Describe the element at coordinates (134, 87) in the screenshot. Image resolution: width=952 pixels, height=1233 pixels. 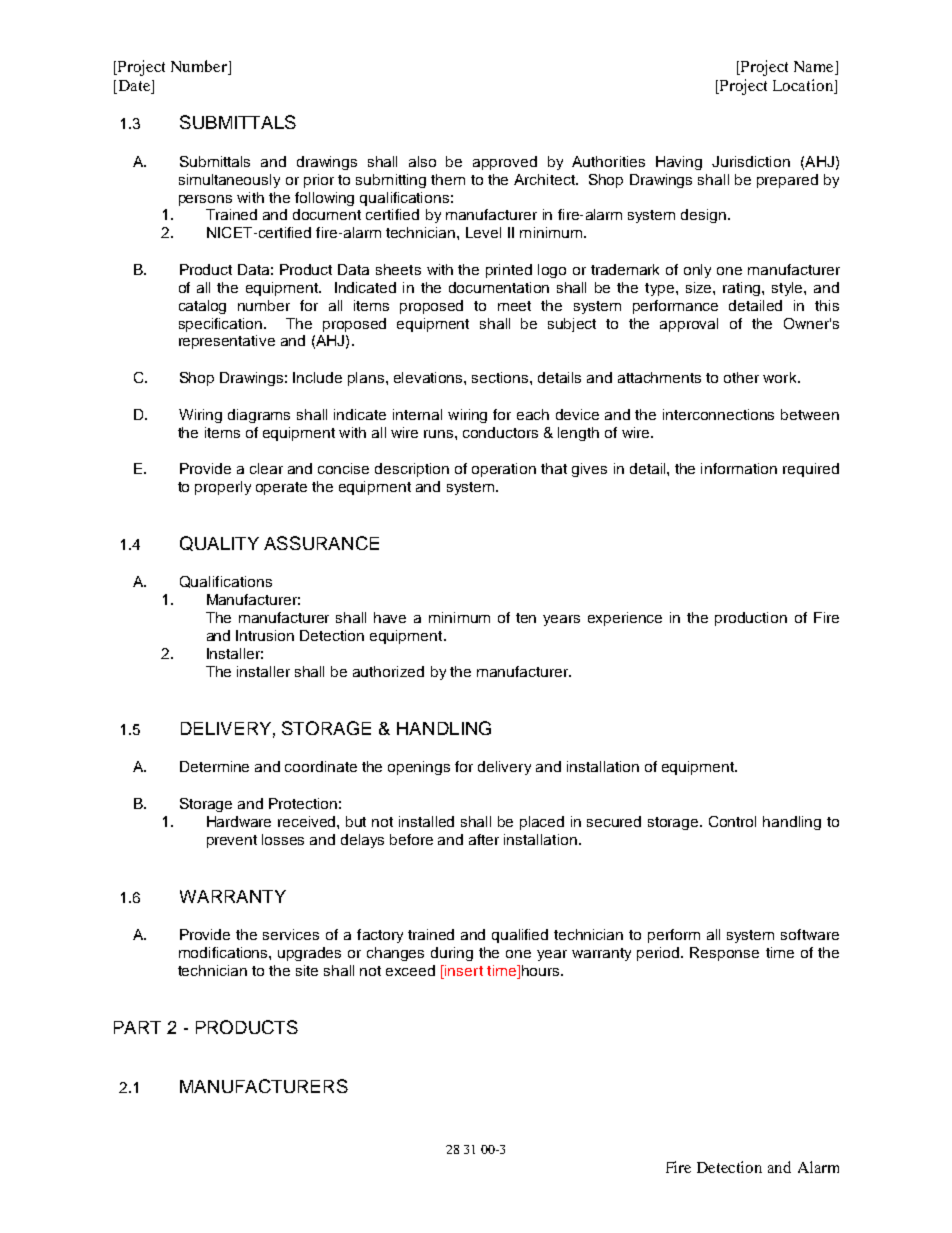
I see `Date` at that location.
